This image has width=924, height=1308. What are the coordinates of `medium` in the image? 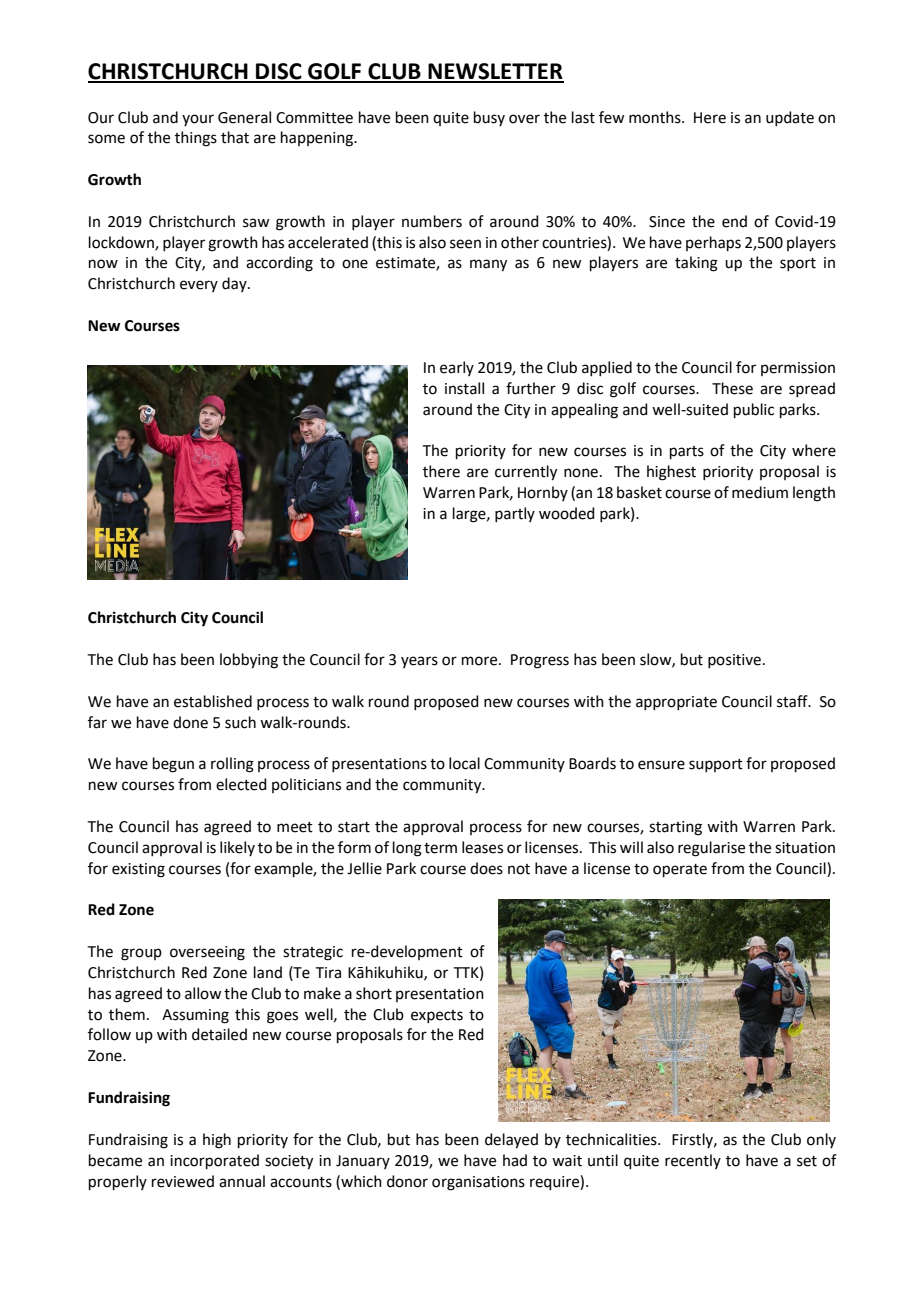 It's located at (760, 492).
